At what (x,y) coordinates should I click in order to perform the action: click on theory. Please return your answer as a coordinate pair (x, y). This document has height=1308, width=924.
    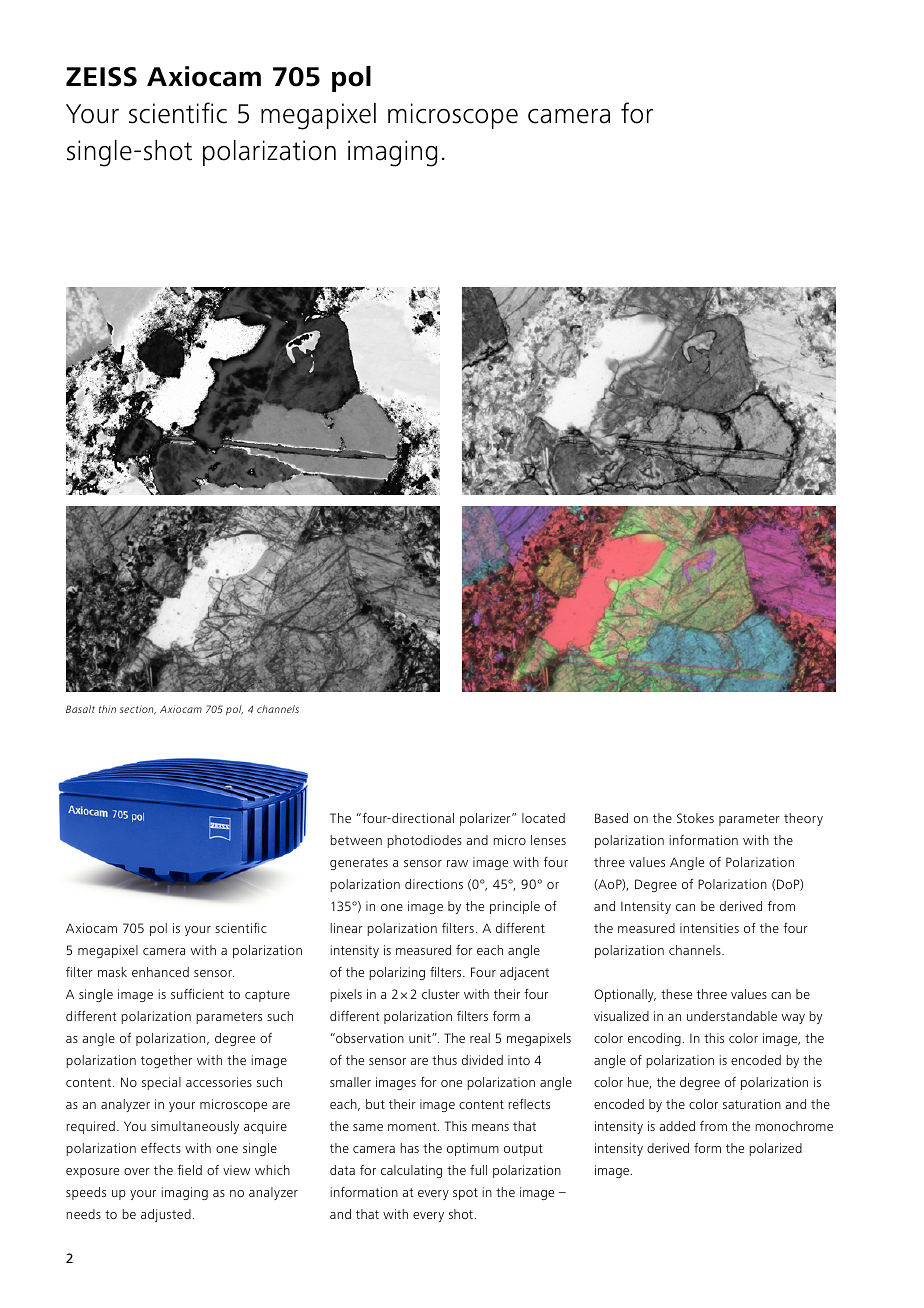
    Looking at the image, I should click on (803, 819).
